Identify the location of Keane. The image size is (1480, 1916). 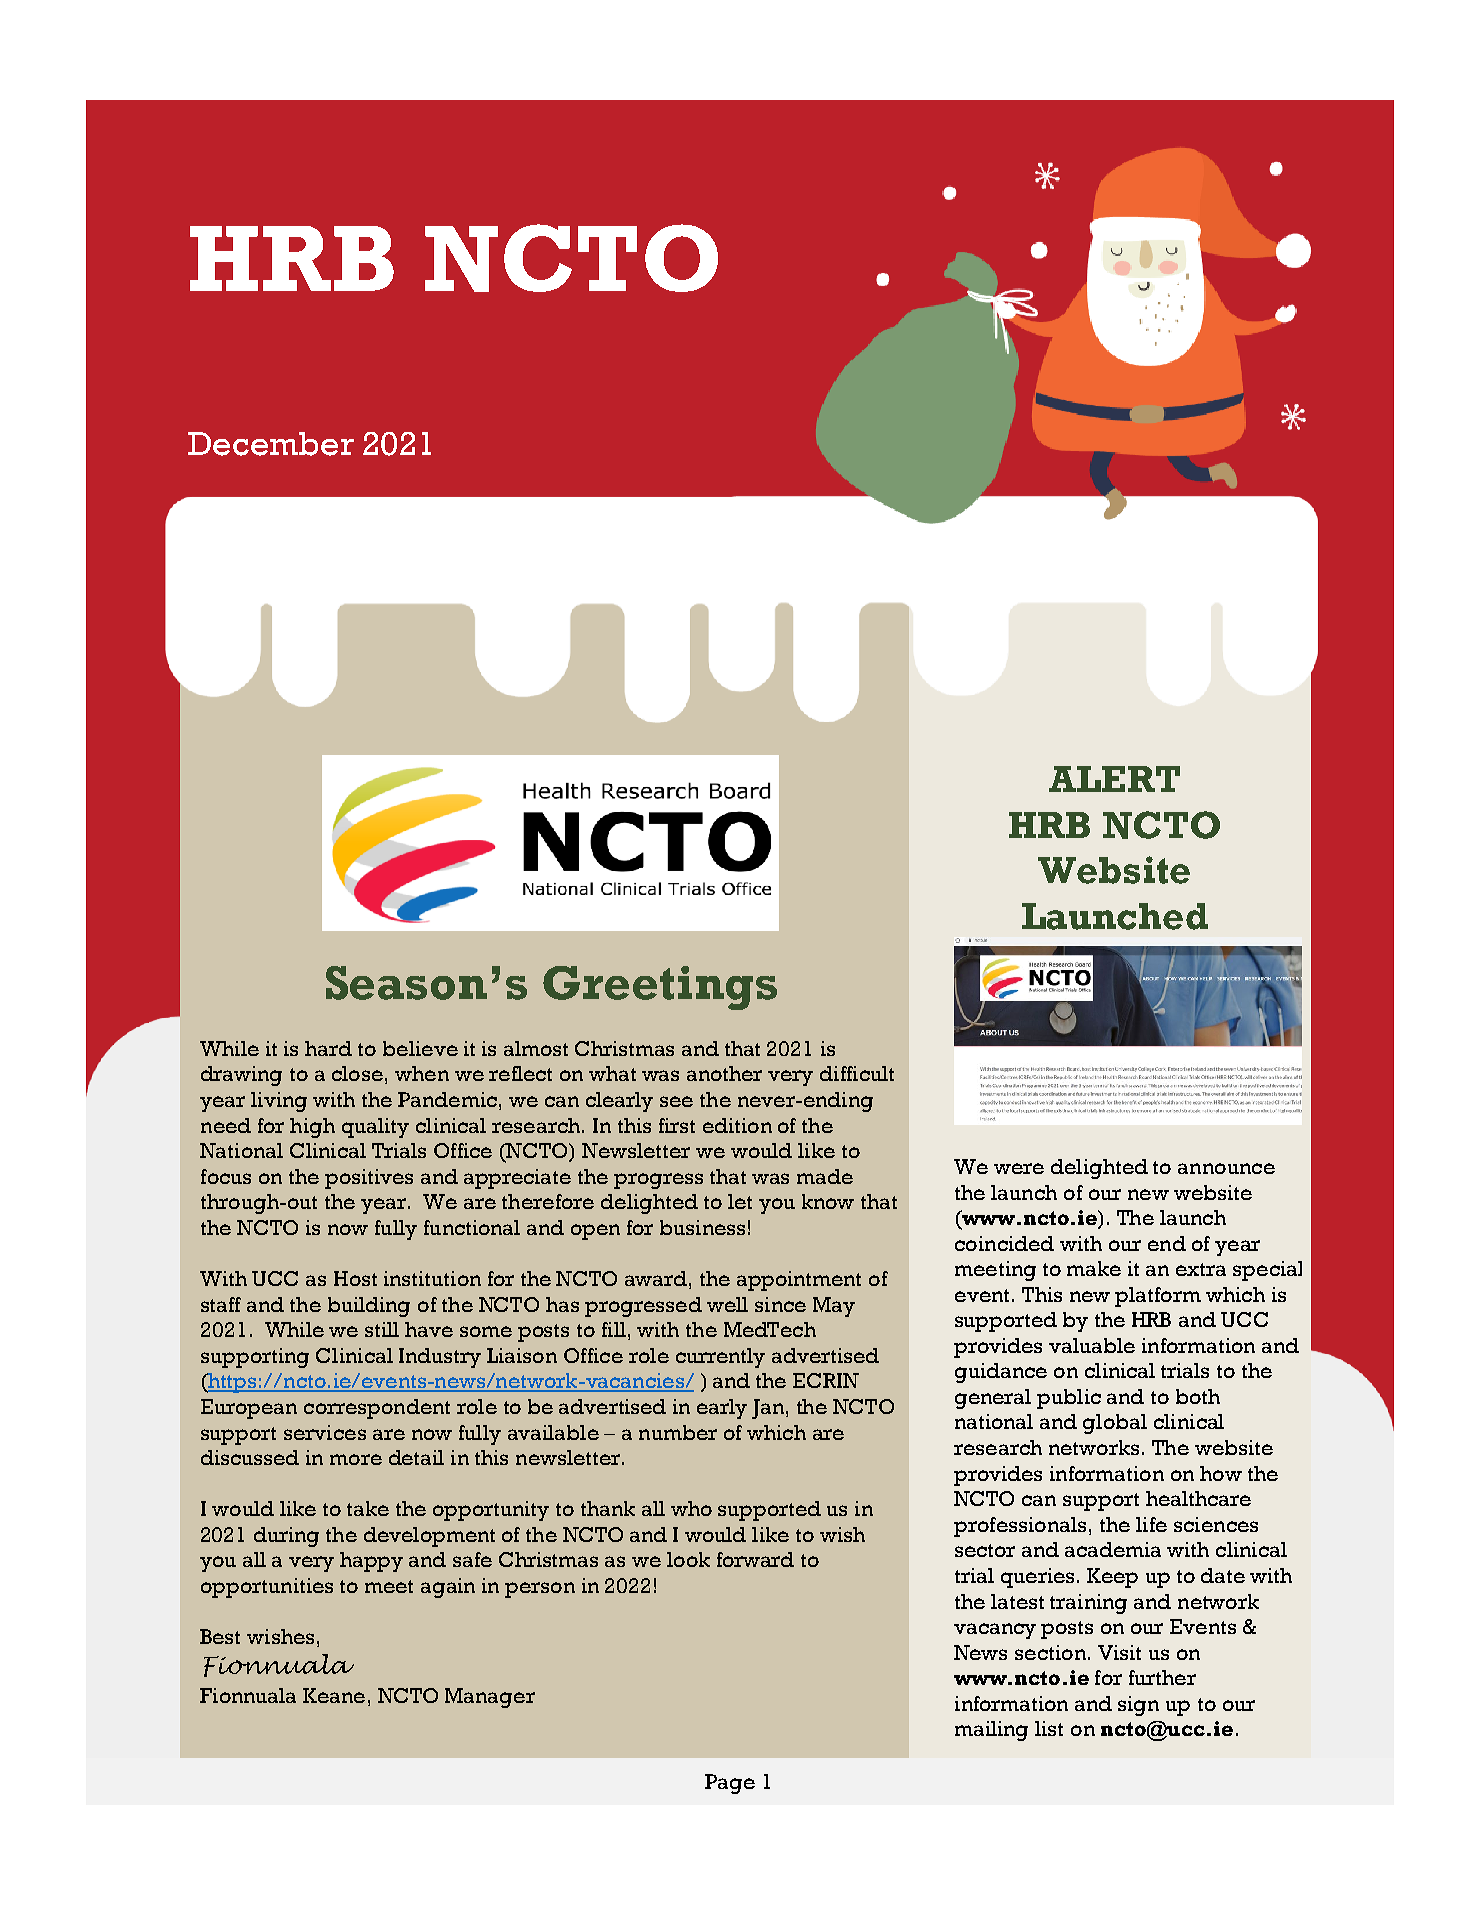
(334, 1695).
